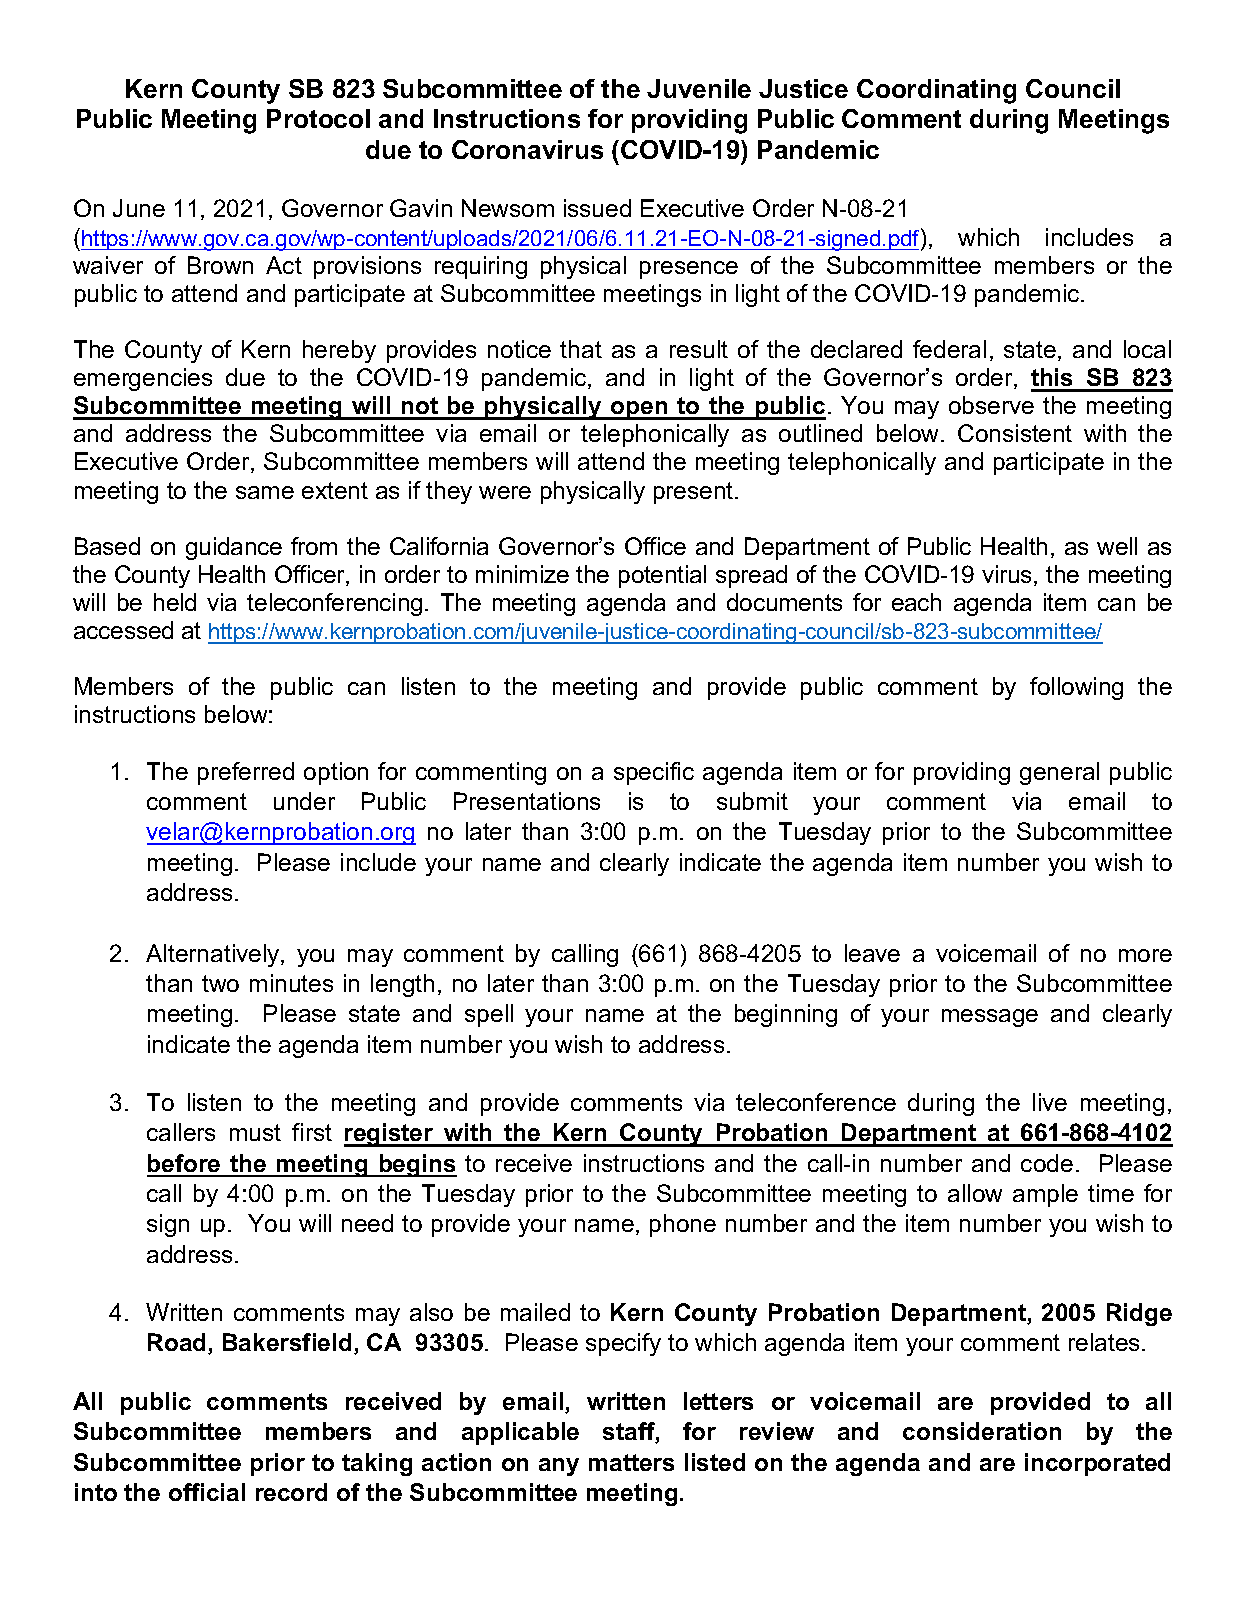 This page has width=1246, height=1613. Describe the element at coordinates (990, 1018) in the page. I see `message` at that location.
